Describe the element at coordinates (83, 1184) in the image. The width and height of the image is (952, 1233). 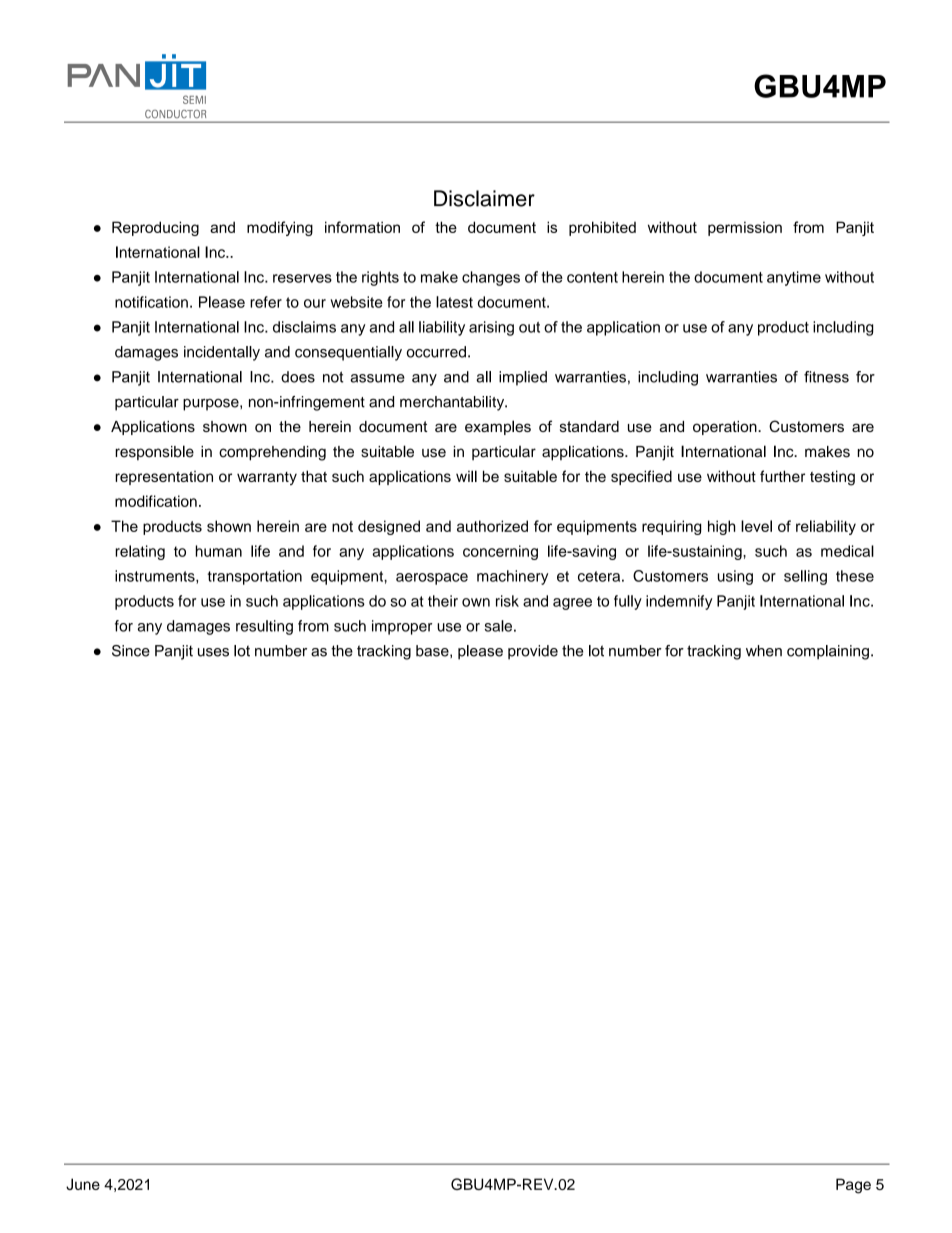
I see `June` at that location.
